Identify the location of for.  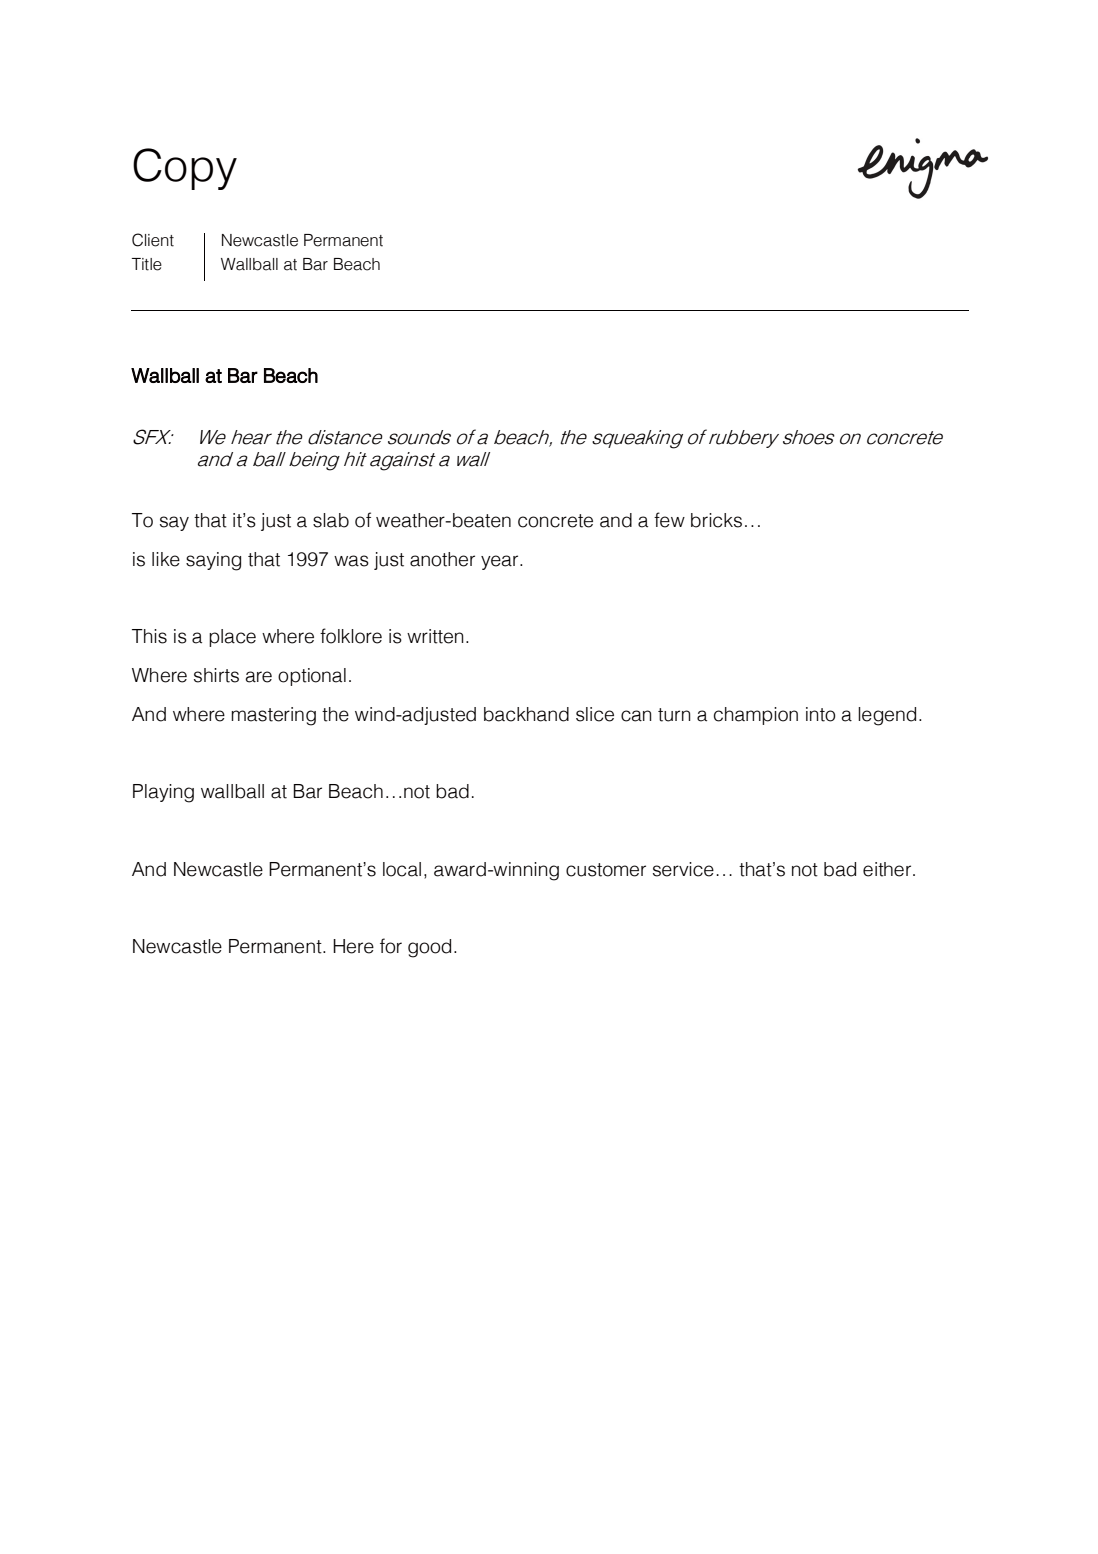
(391, 946).
